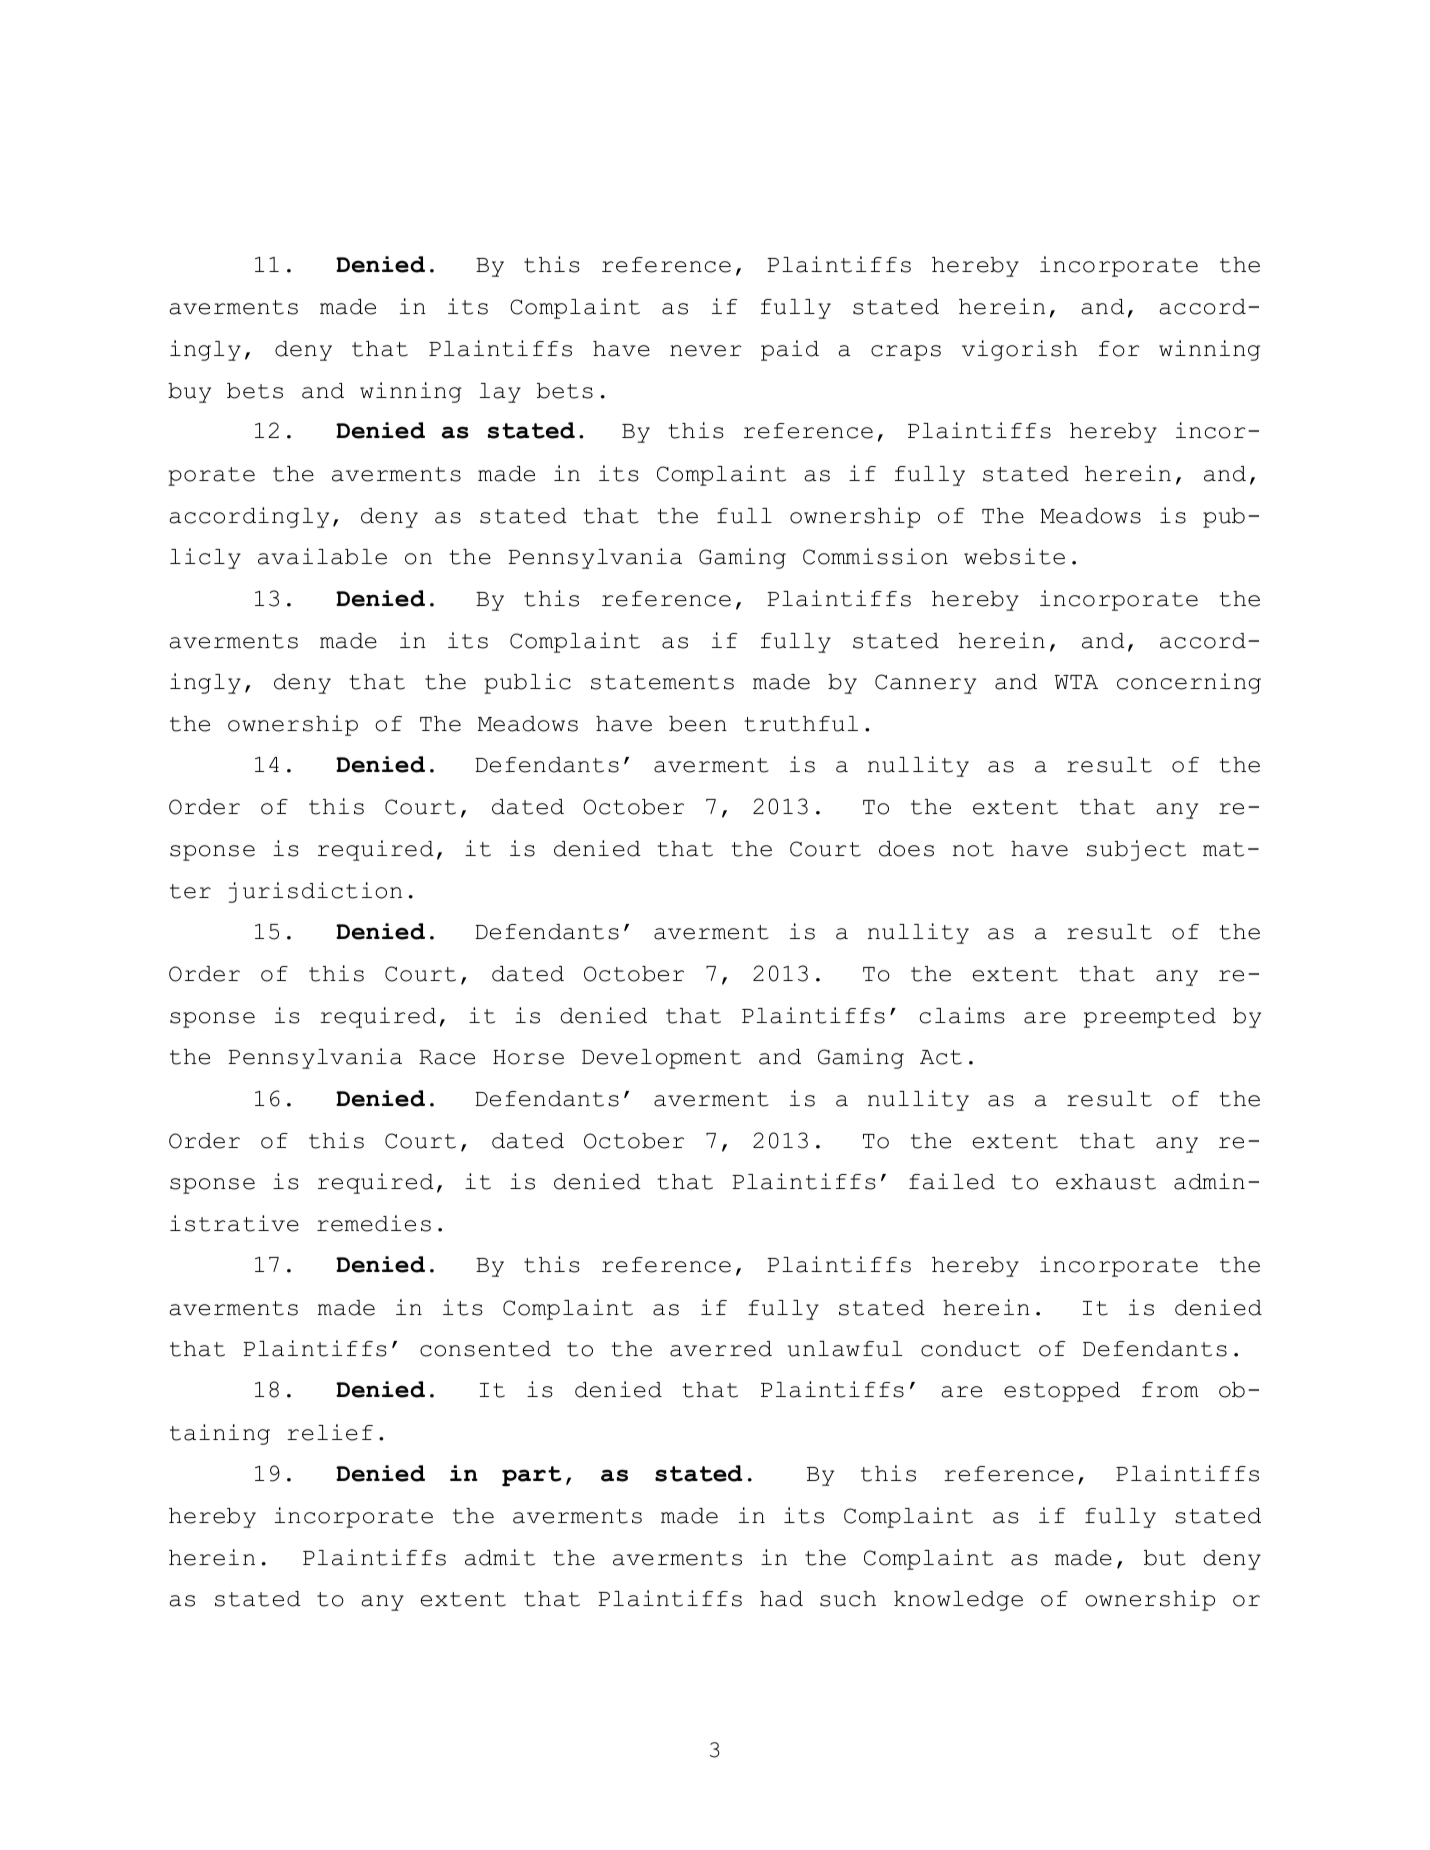 This screenshot has height=1850, width=1430. Describe the element at coordinates (447, 1057) in the screenshot. I see `Race` at that location.
